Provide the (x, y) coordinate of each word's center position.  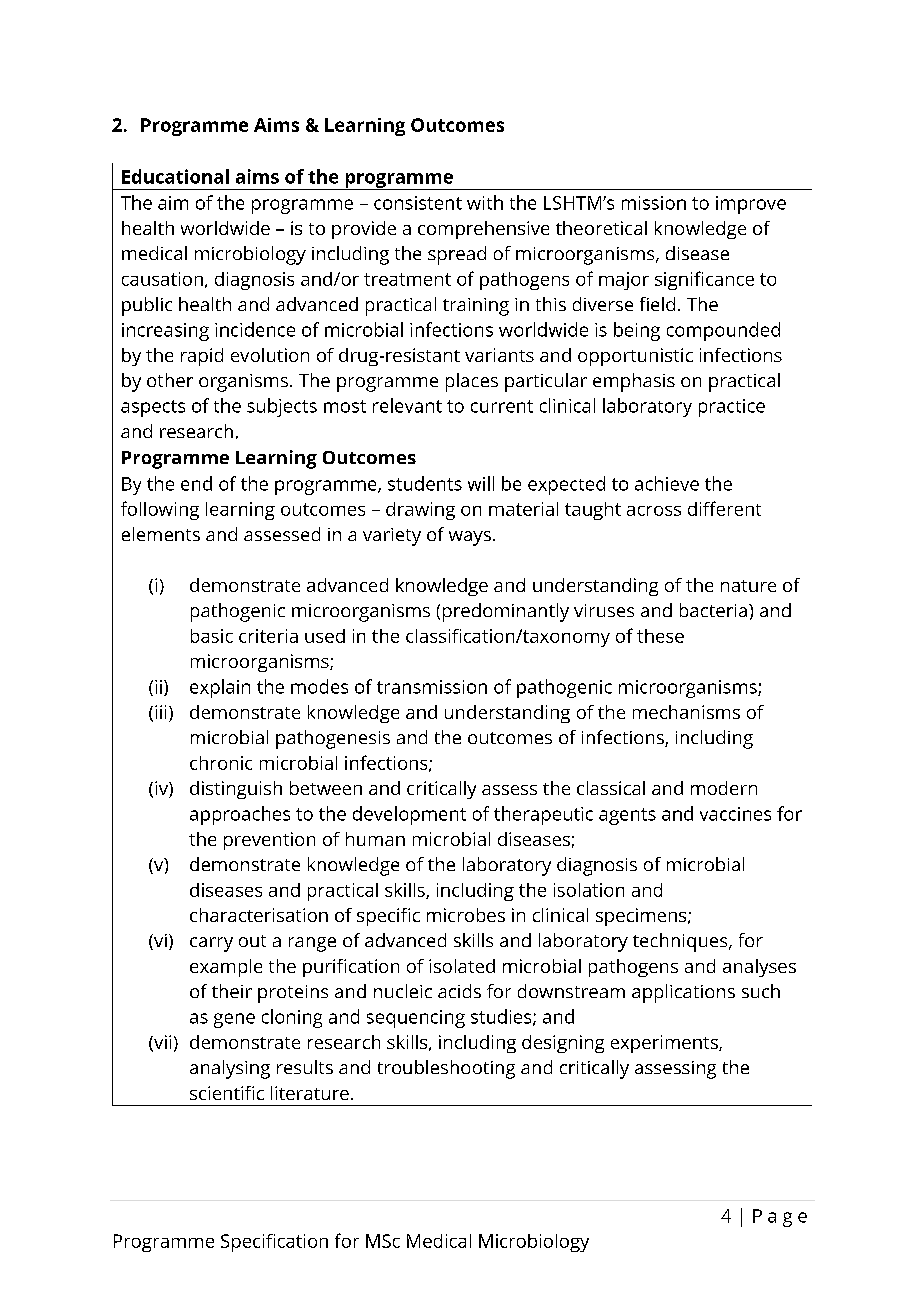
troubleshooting (446, 1069)
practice (732, 408)
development (409, 815)
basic (212, 636)
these (660, 636)
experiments (665, 1044)
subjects (282, 407)
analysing (230, 1069)
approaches (240, 815)
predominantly (506, 612)
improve (751, 205)
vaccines (735, 814)
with (485, 202)
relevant (407, 405)
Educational (175, 176)
